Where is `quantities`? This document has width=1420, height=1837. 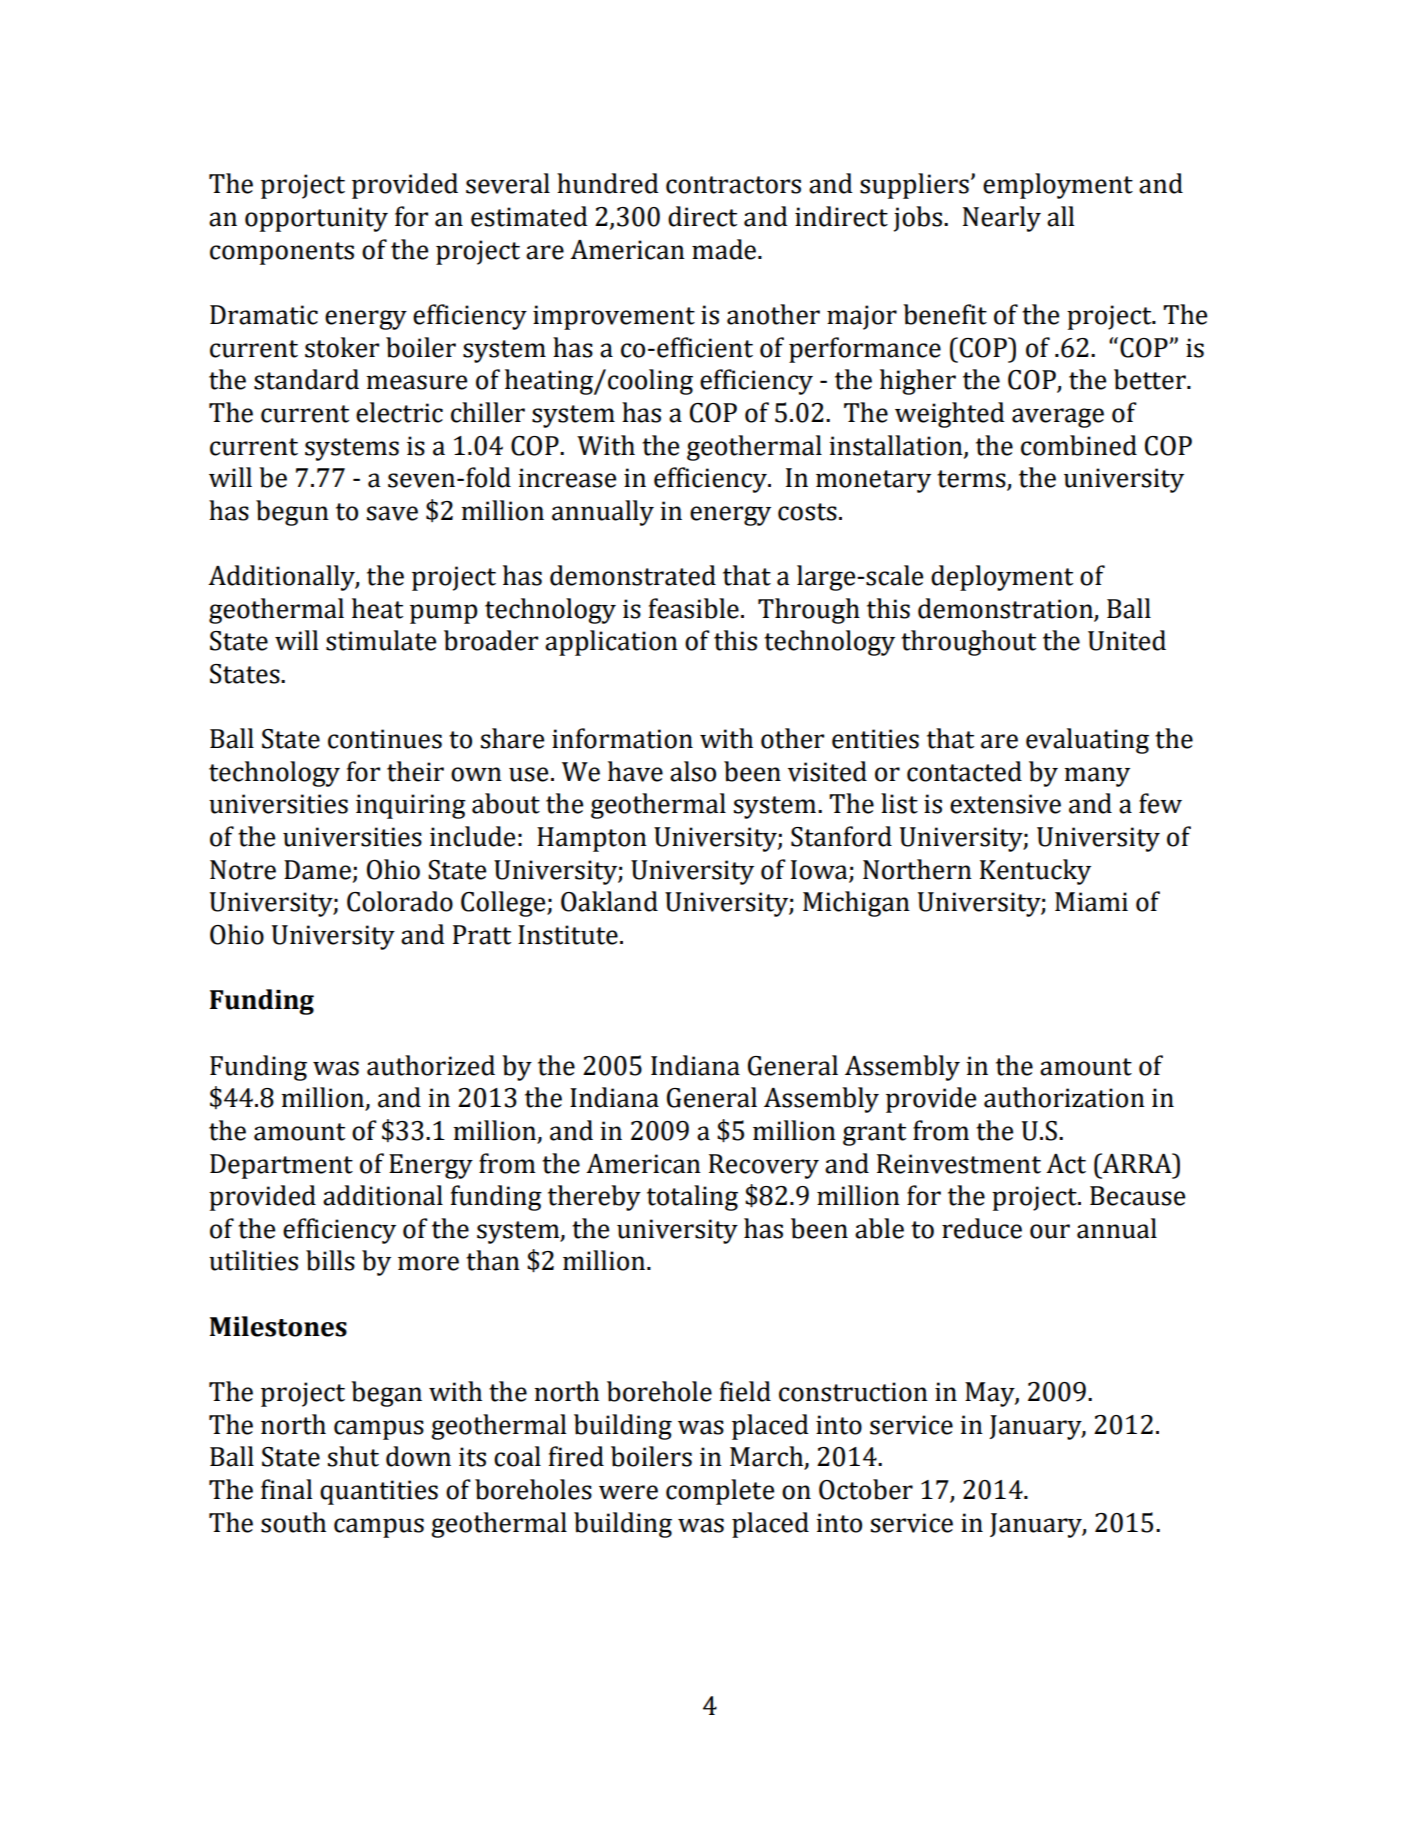 quantities is located at coordinates (379, 1492).
